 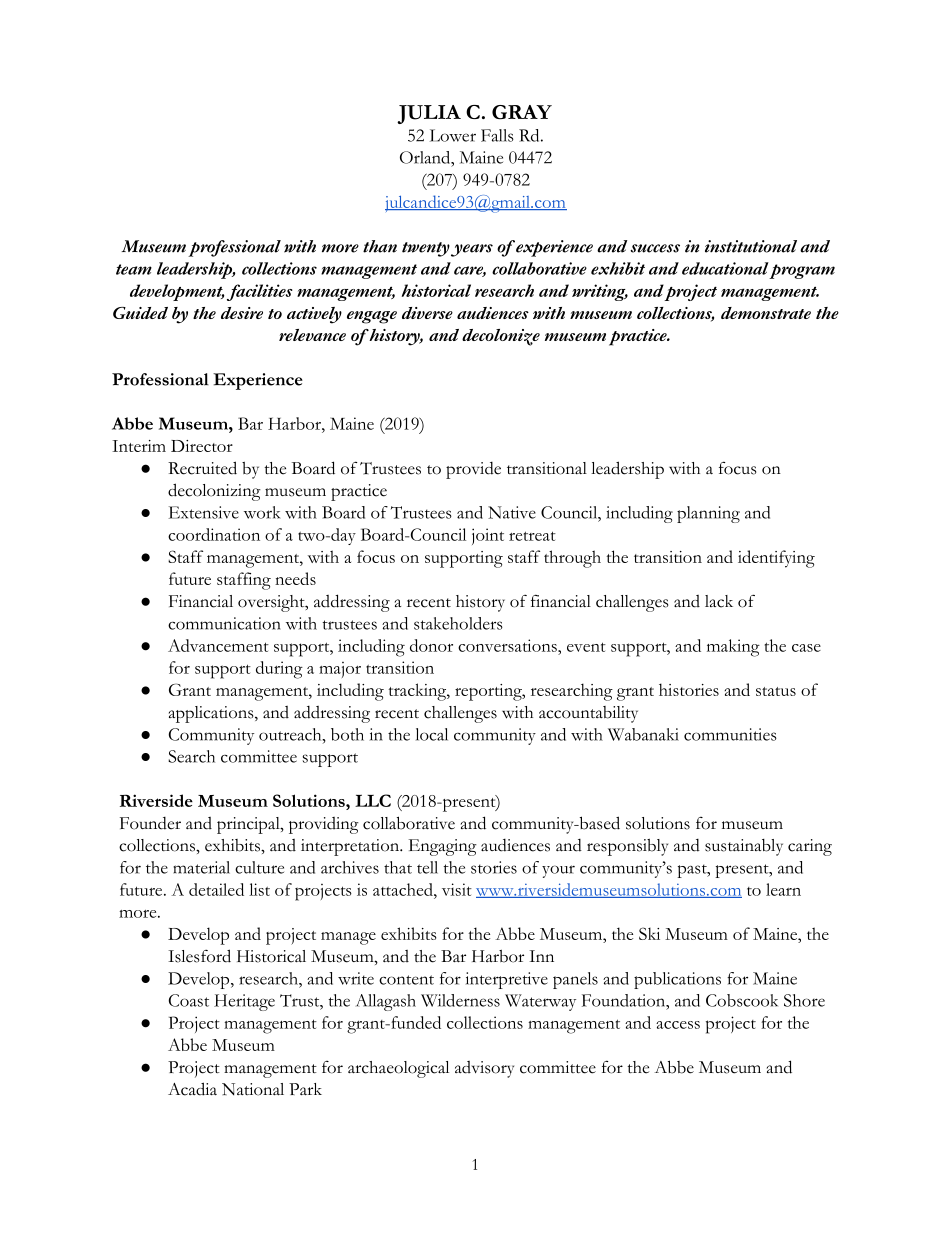 I want to click on National, so click(x=253, y=1089).
